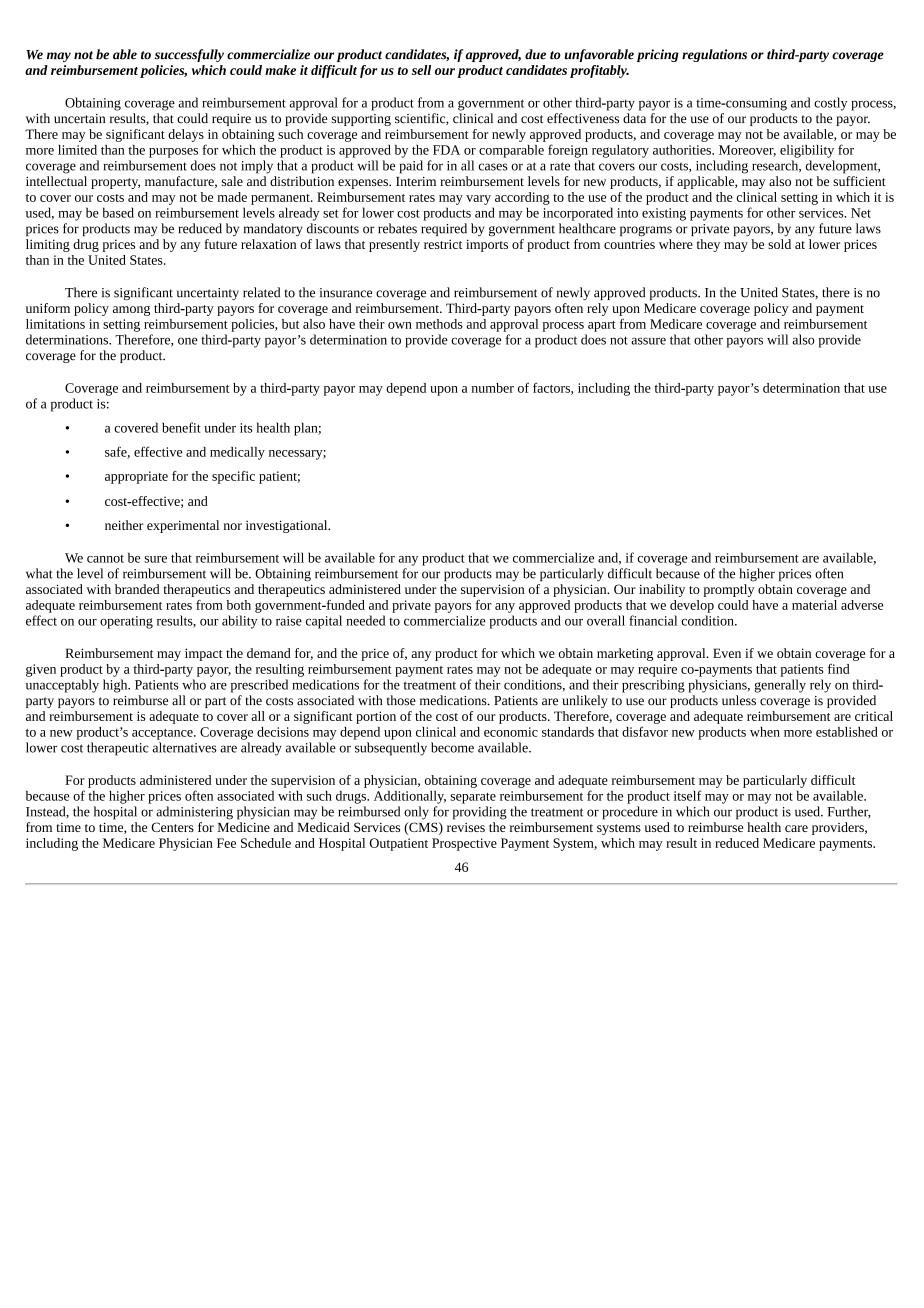 Image resolution: width=924 pixels, height=1308 pixels. I want to click on sell, so click(421, 70).
